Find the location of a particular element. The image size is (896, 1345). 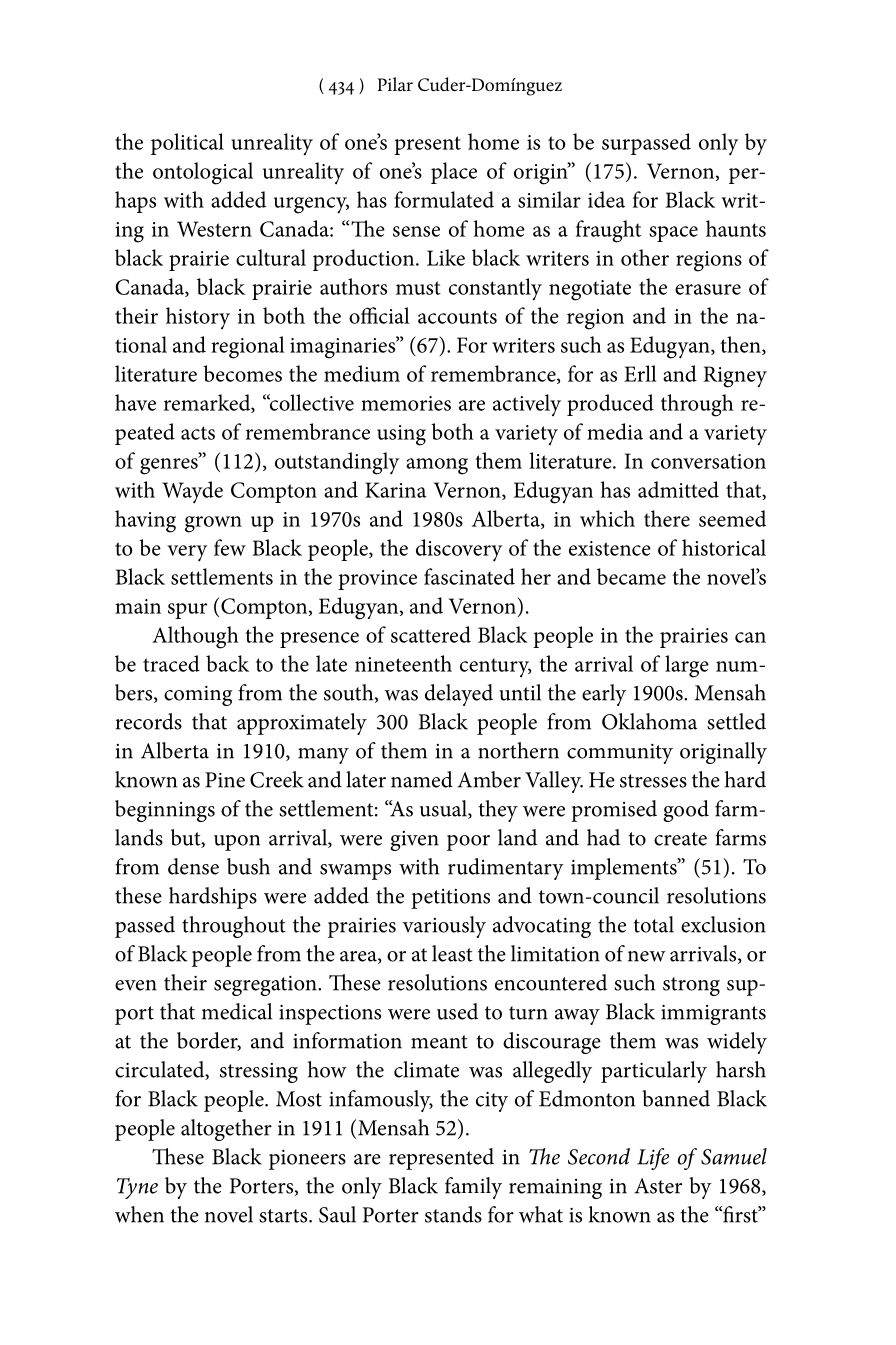

variously is located at coordinates (444, 927).
